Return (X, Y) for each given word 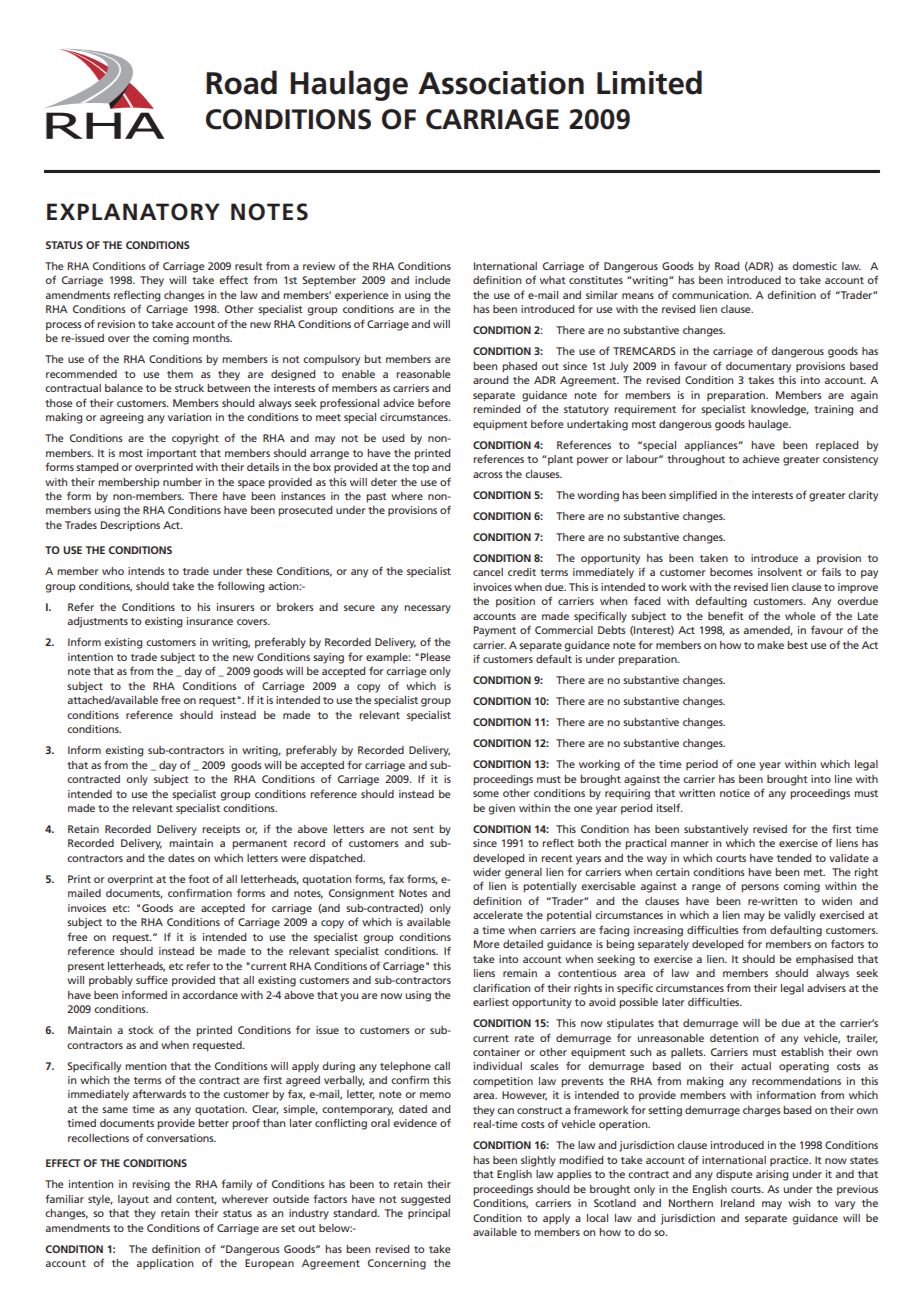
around (490, 380)
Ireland (737, 1203)
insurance (210, 621)
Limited (649, 82)
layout (133, 1200)
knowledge (780, 410)
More (486, 944)
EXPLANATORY (133, 212)
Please (435, 657)
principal (429, 1214)
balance (124, 388)
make (770, 645)
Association (501, 83)
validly (800, 916)
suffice (152, 979)
